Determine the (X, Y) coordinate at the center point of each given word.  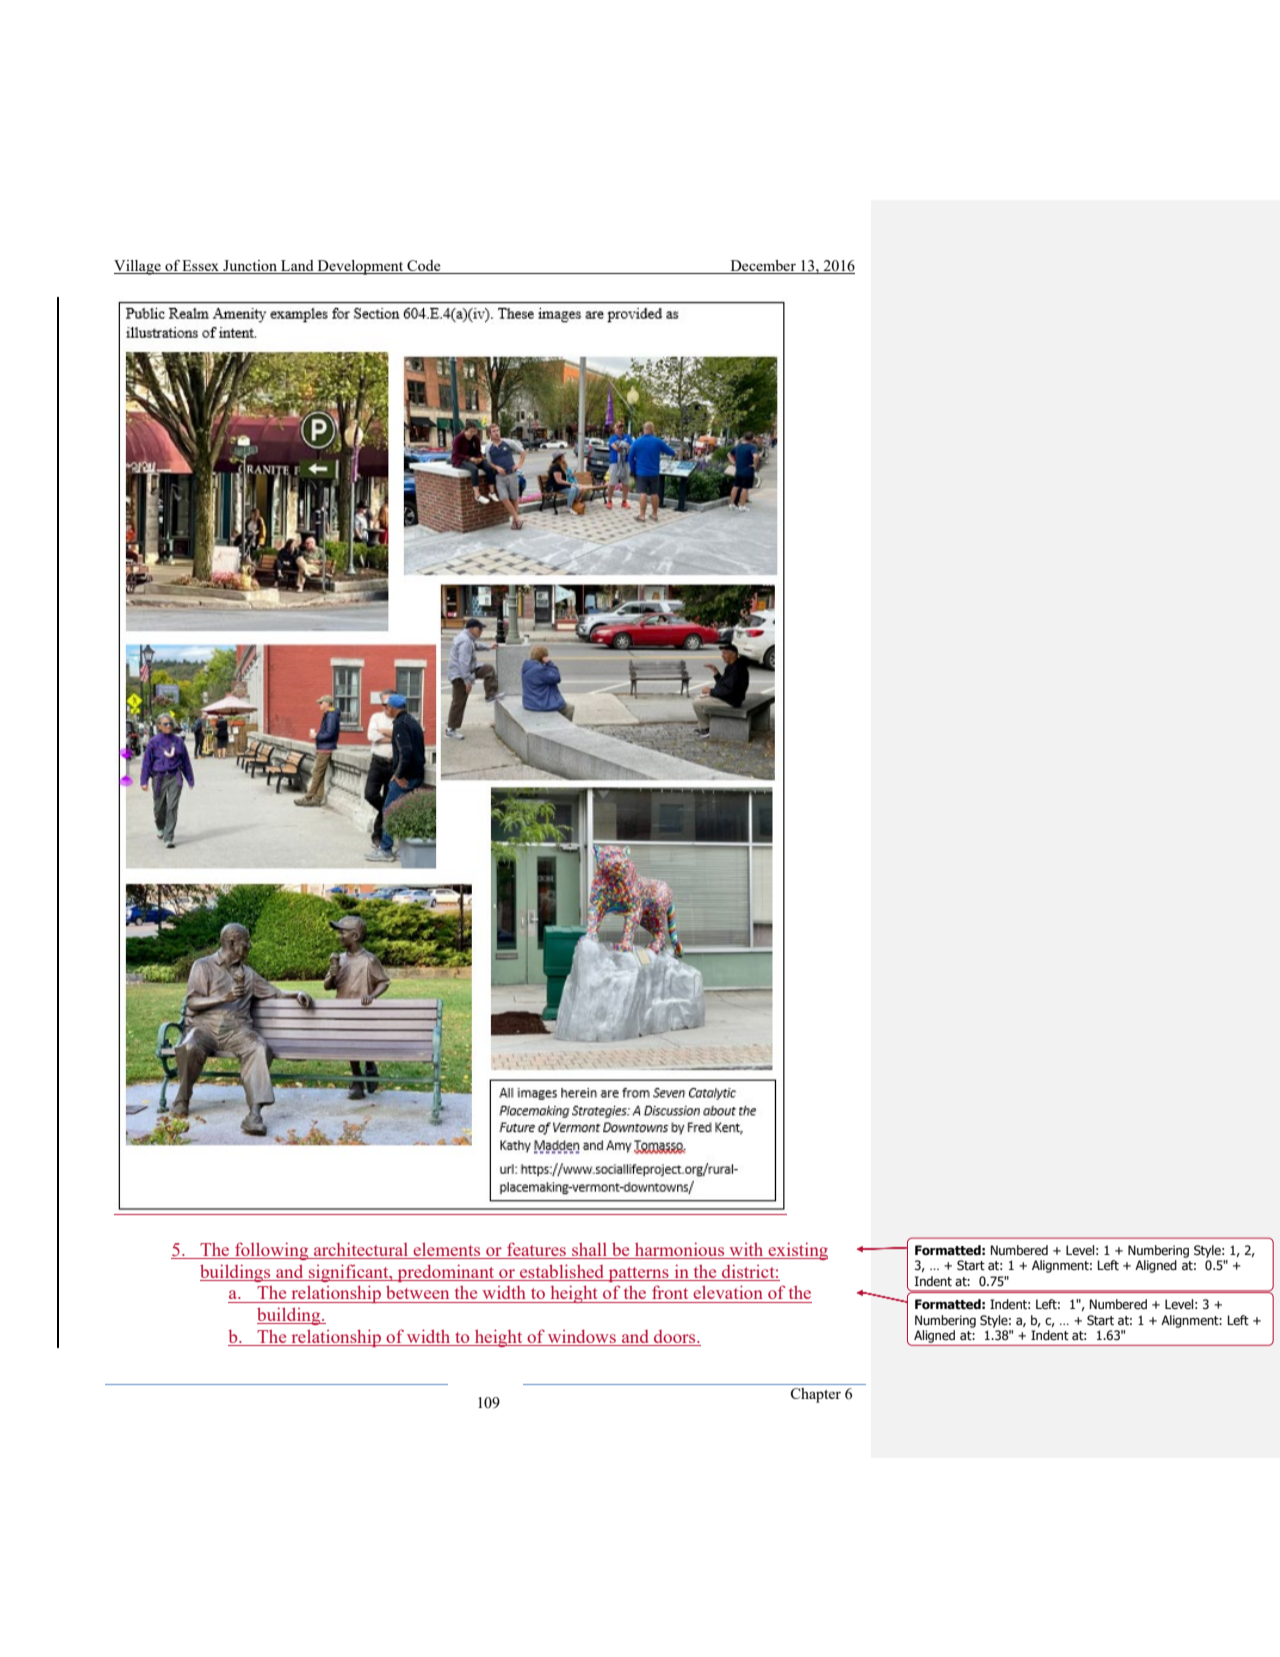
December (763, 267)
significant (348, 1273)
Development (360, 267)
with (746, 1249)
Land (297, 267)
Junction (250, 267)
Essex (201, 267)
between (417, 1292)
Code (424, 267)
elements (446, 1249)
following (272, 1251)
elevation (728, 1292)
